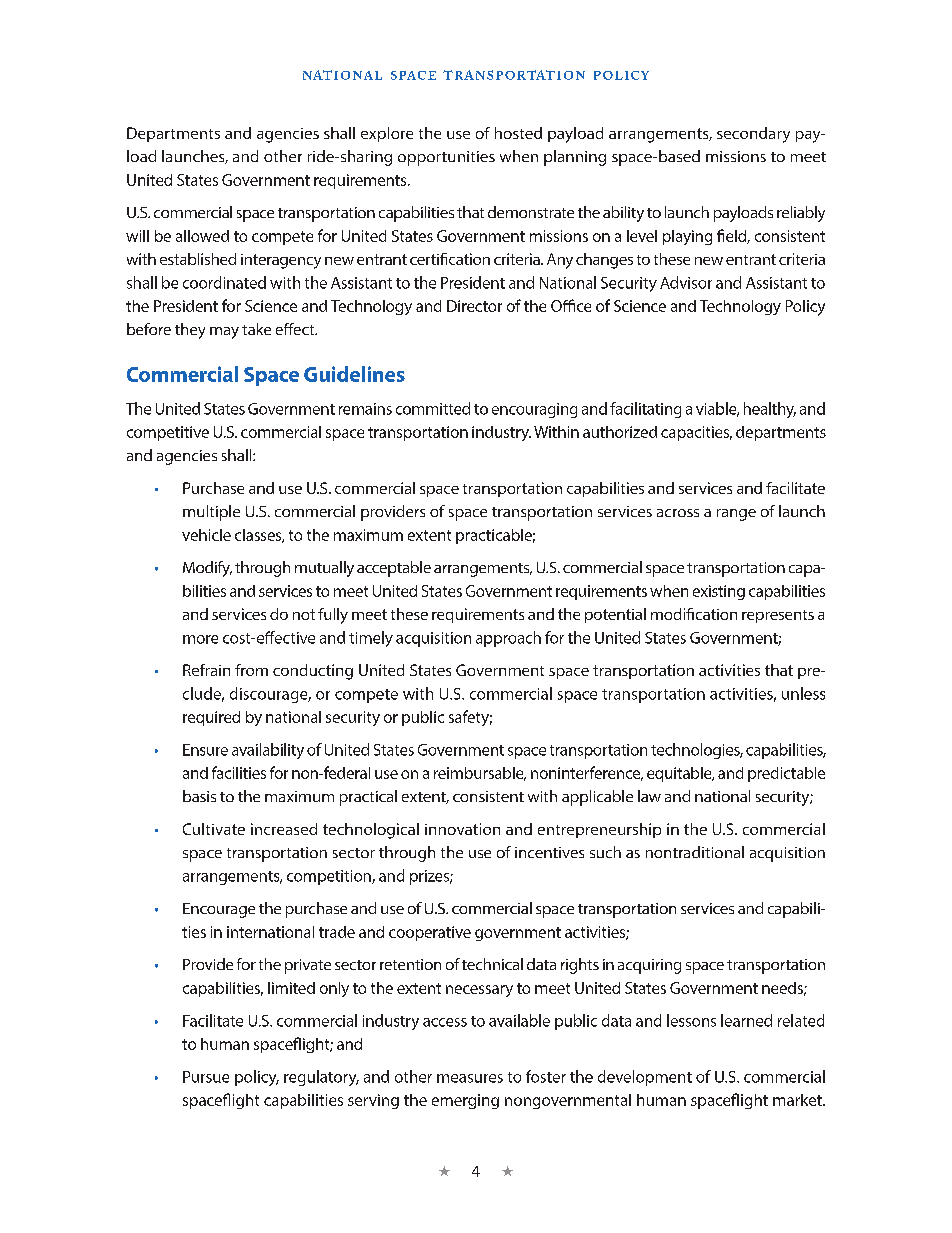 Image resolution: width=952 pixels, height=1233 pixels. I want to click on reimbursable, so click(480, 774).
